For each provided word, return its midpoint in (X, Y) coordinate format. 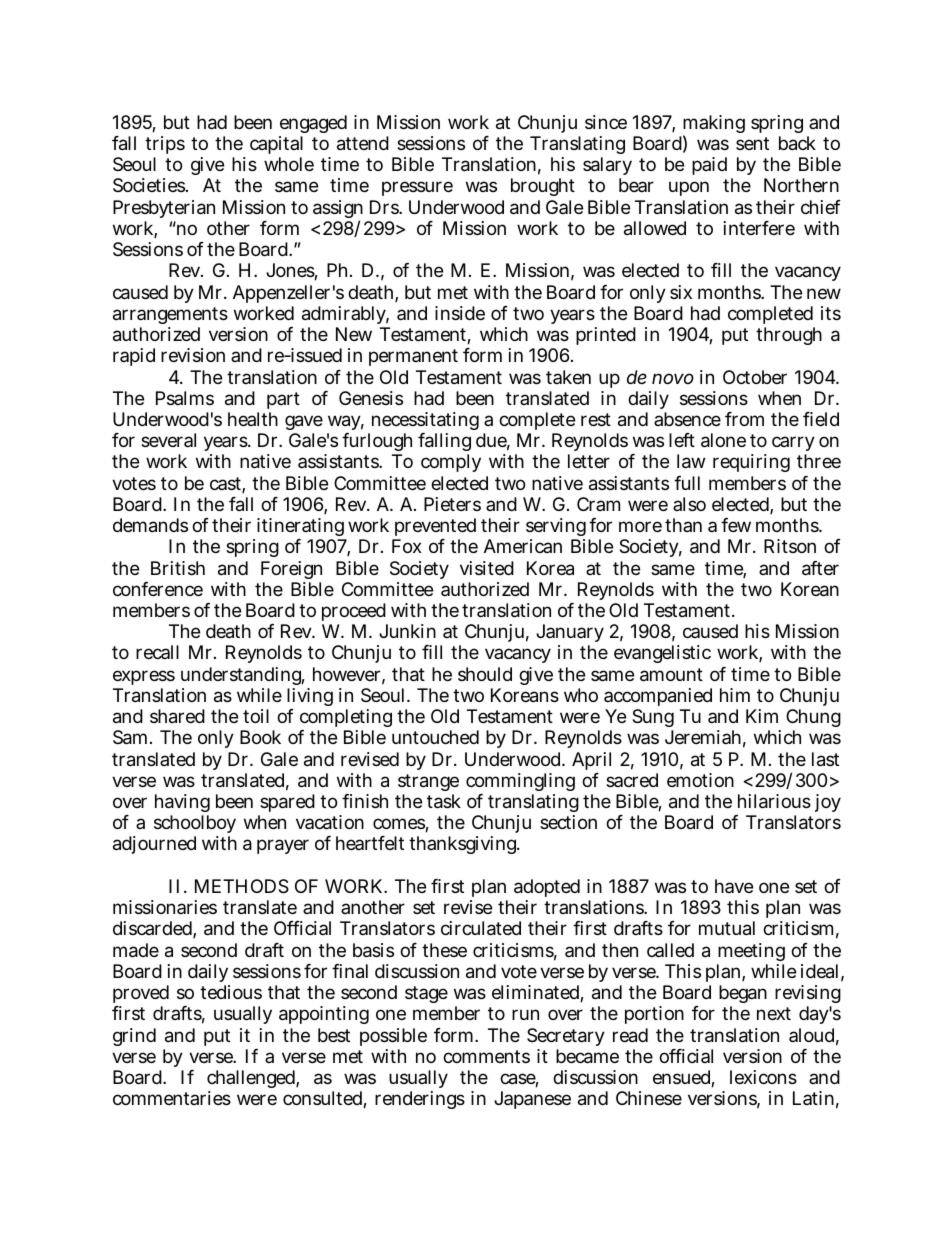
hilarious (774, 801)
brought (543, 187)
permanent (413, 357)
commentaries (172, 1098)
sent (752, 143)
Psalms (185, 398)
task (444, 801)
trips (165, 147)
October (755, 377)
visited (487, 568)
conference (158, 589)
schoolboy (195, 826)
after (820, 568)
